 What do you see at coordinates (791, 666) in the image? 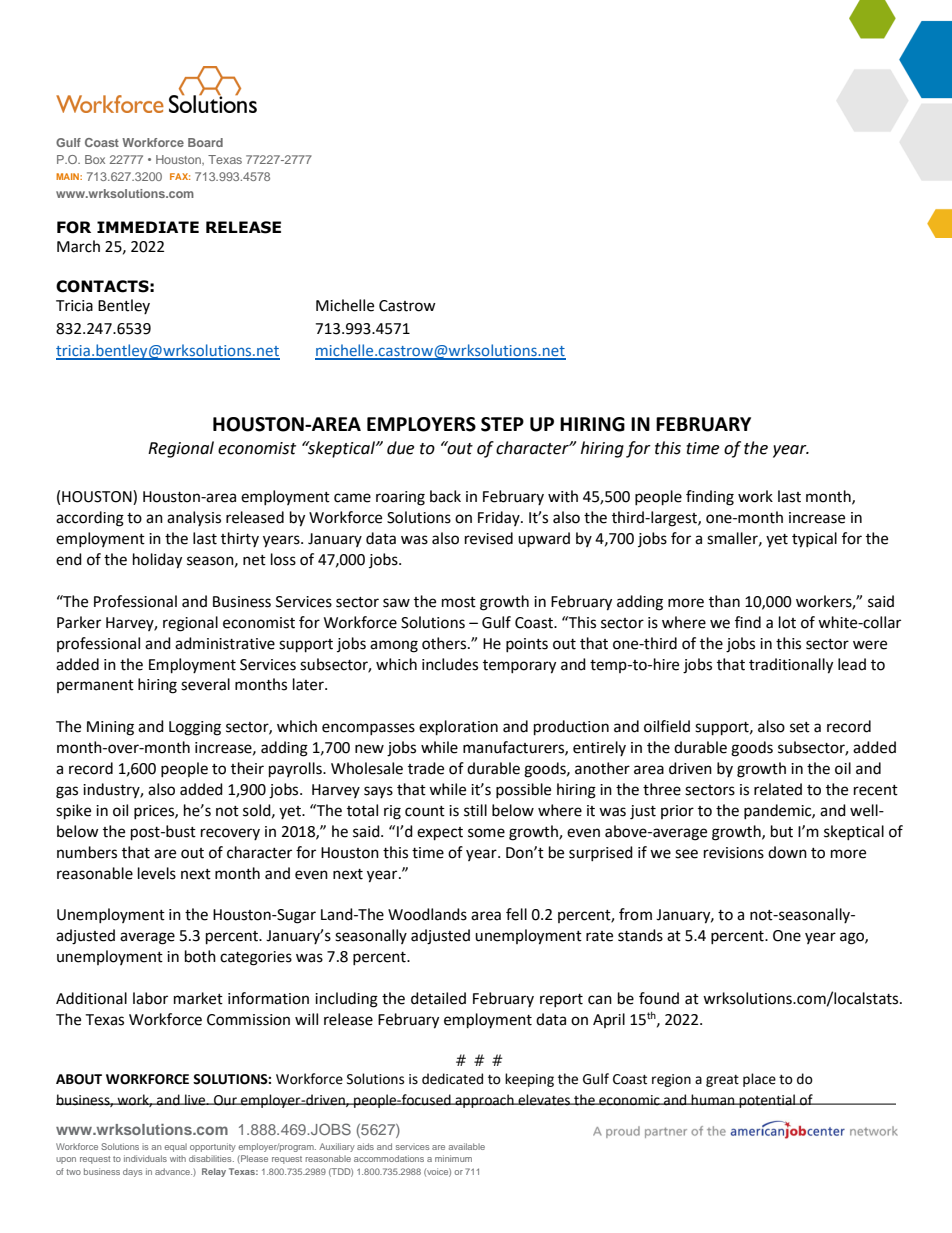
I see `traditionally` at bounding box center [791, 666].
